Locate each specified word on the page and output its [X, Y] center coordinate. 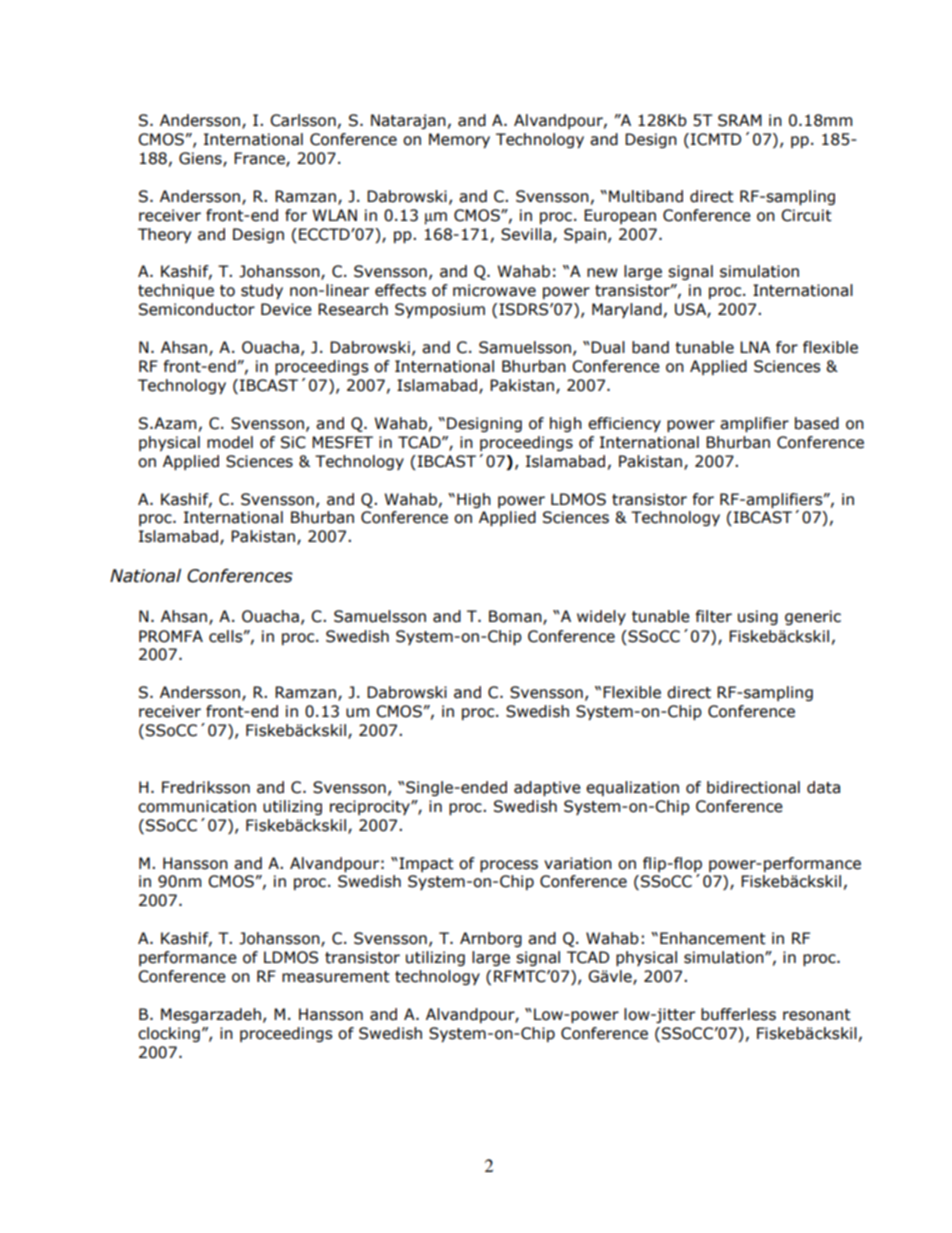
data [823, 787]
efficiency [624, 424]
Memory [459, 140]
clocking [169, 1034]
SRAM [740, 120]
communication [197, 806]
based [817, 423]
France [260, 159]
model [230, 442]
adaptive [547, 788]
